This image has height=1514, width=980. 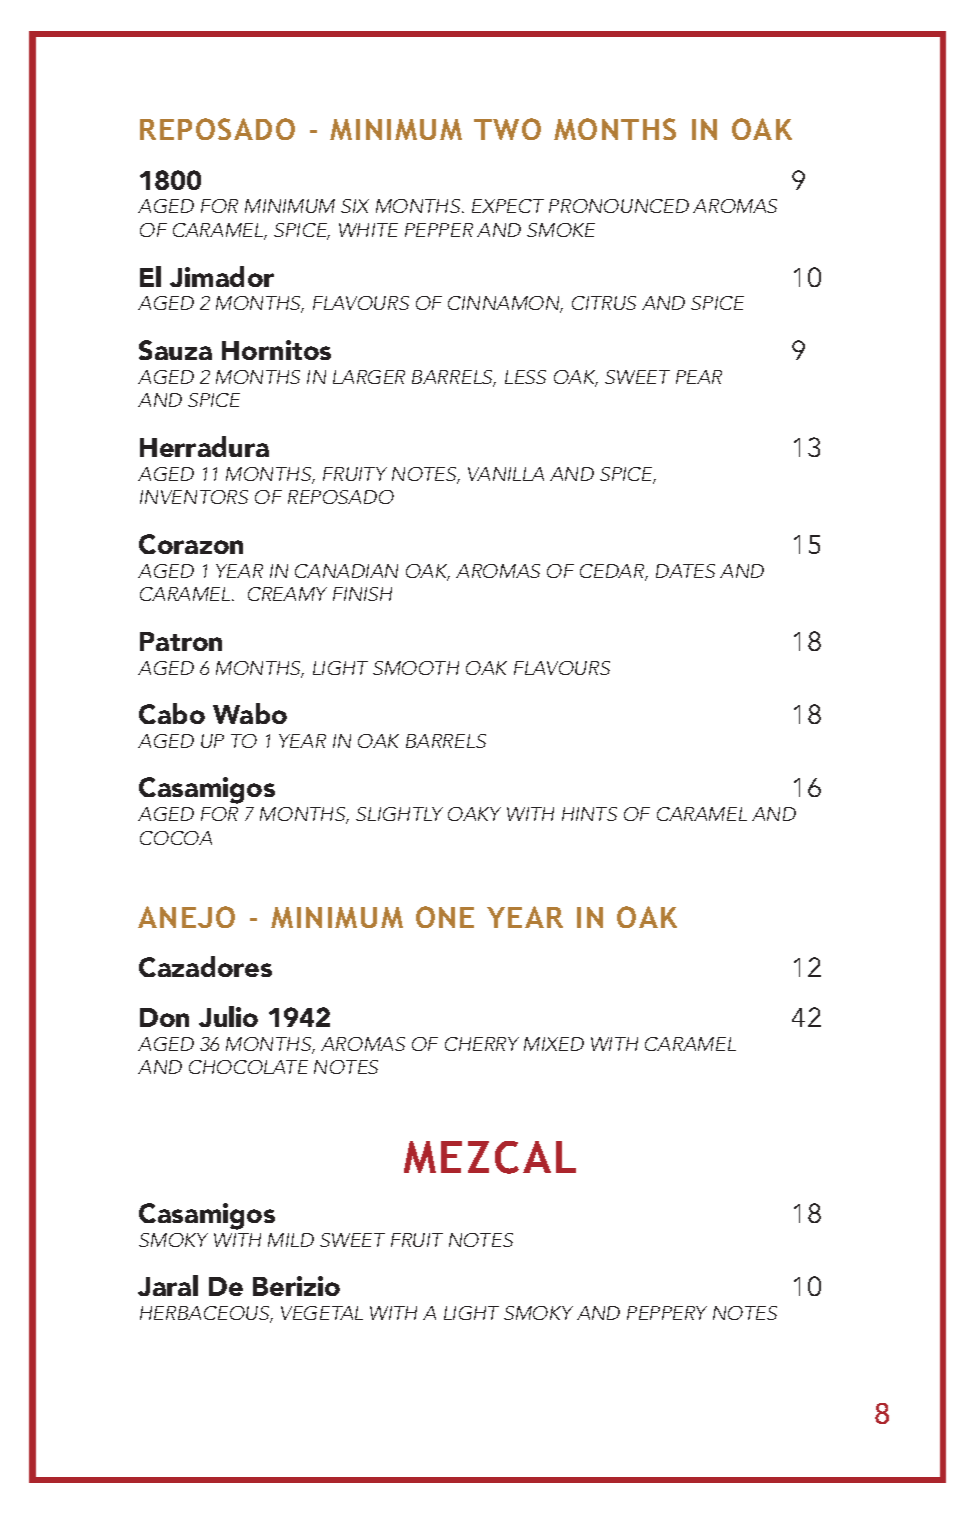 I want to click on SIX, so click(x=355, y=206).
